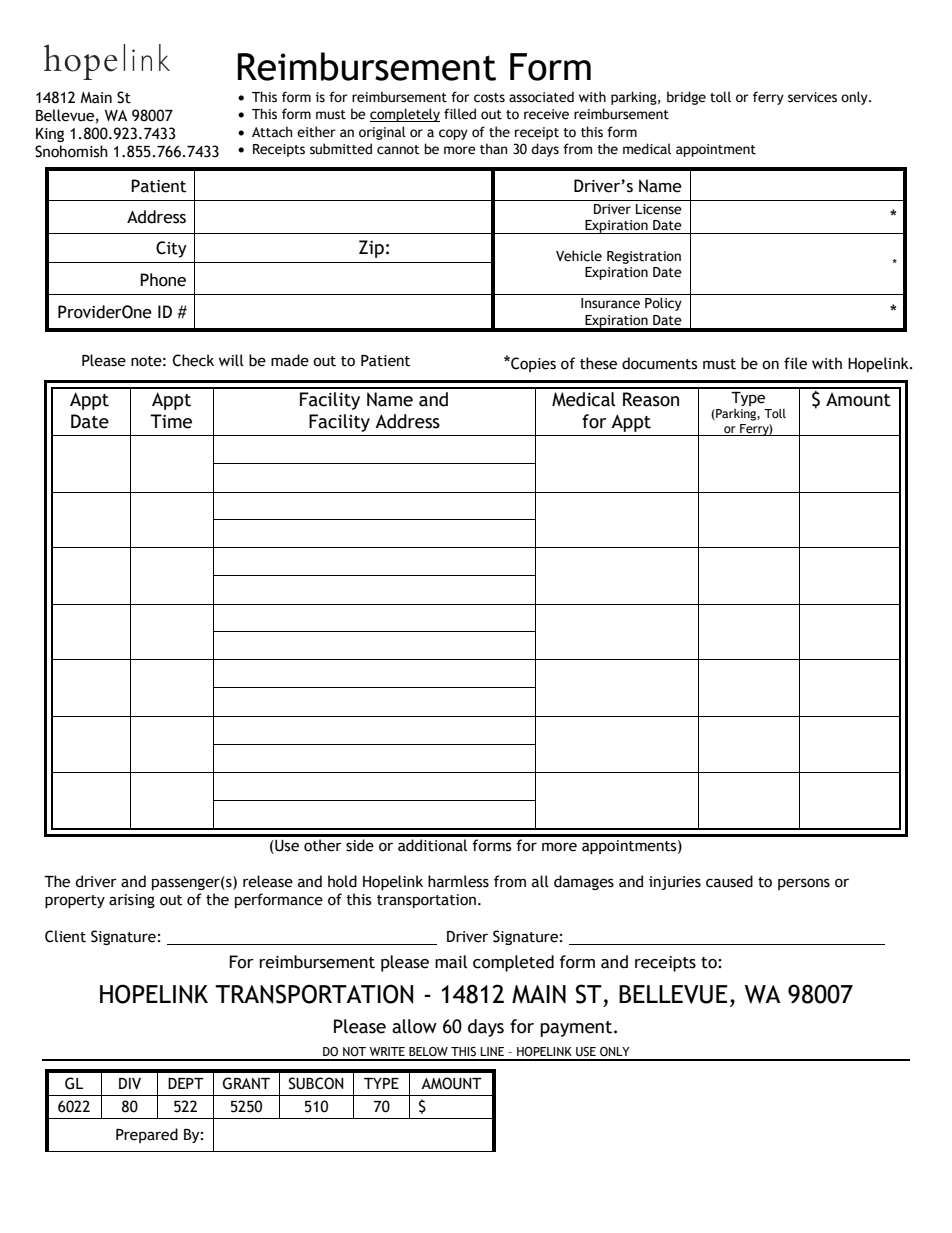 This screenshot has width=952, height=1233. What do you see at coordinates (659, 363) in the screenshot?
I see `documents` at bounding box center [659, 363].
